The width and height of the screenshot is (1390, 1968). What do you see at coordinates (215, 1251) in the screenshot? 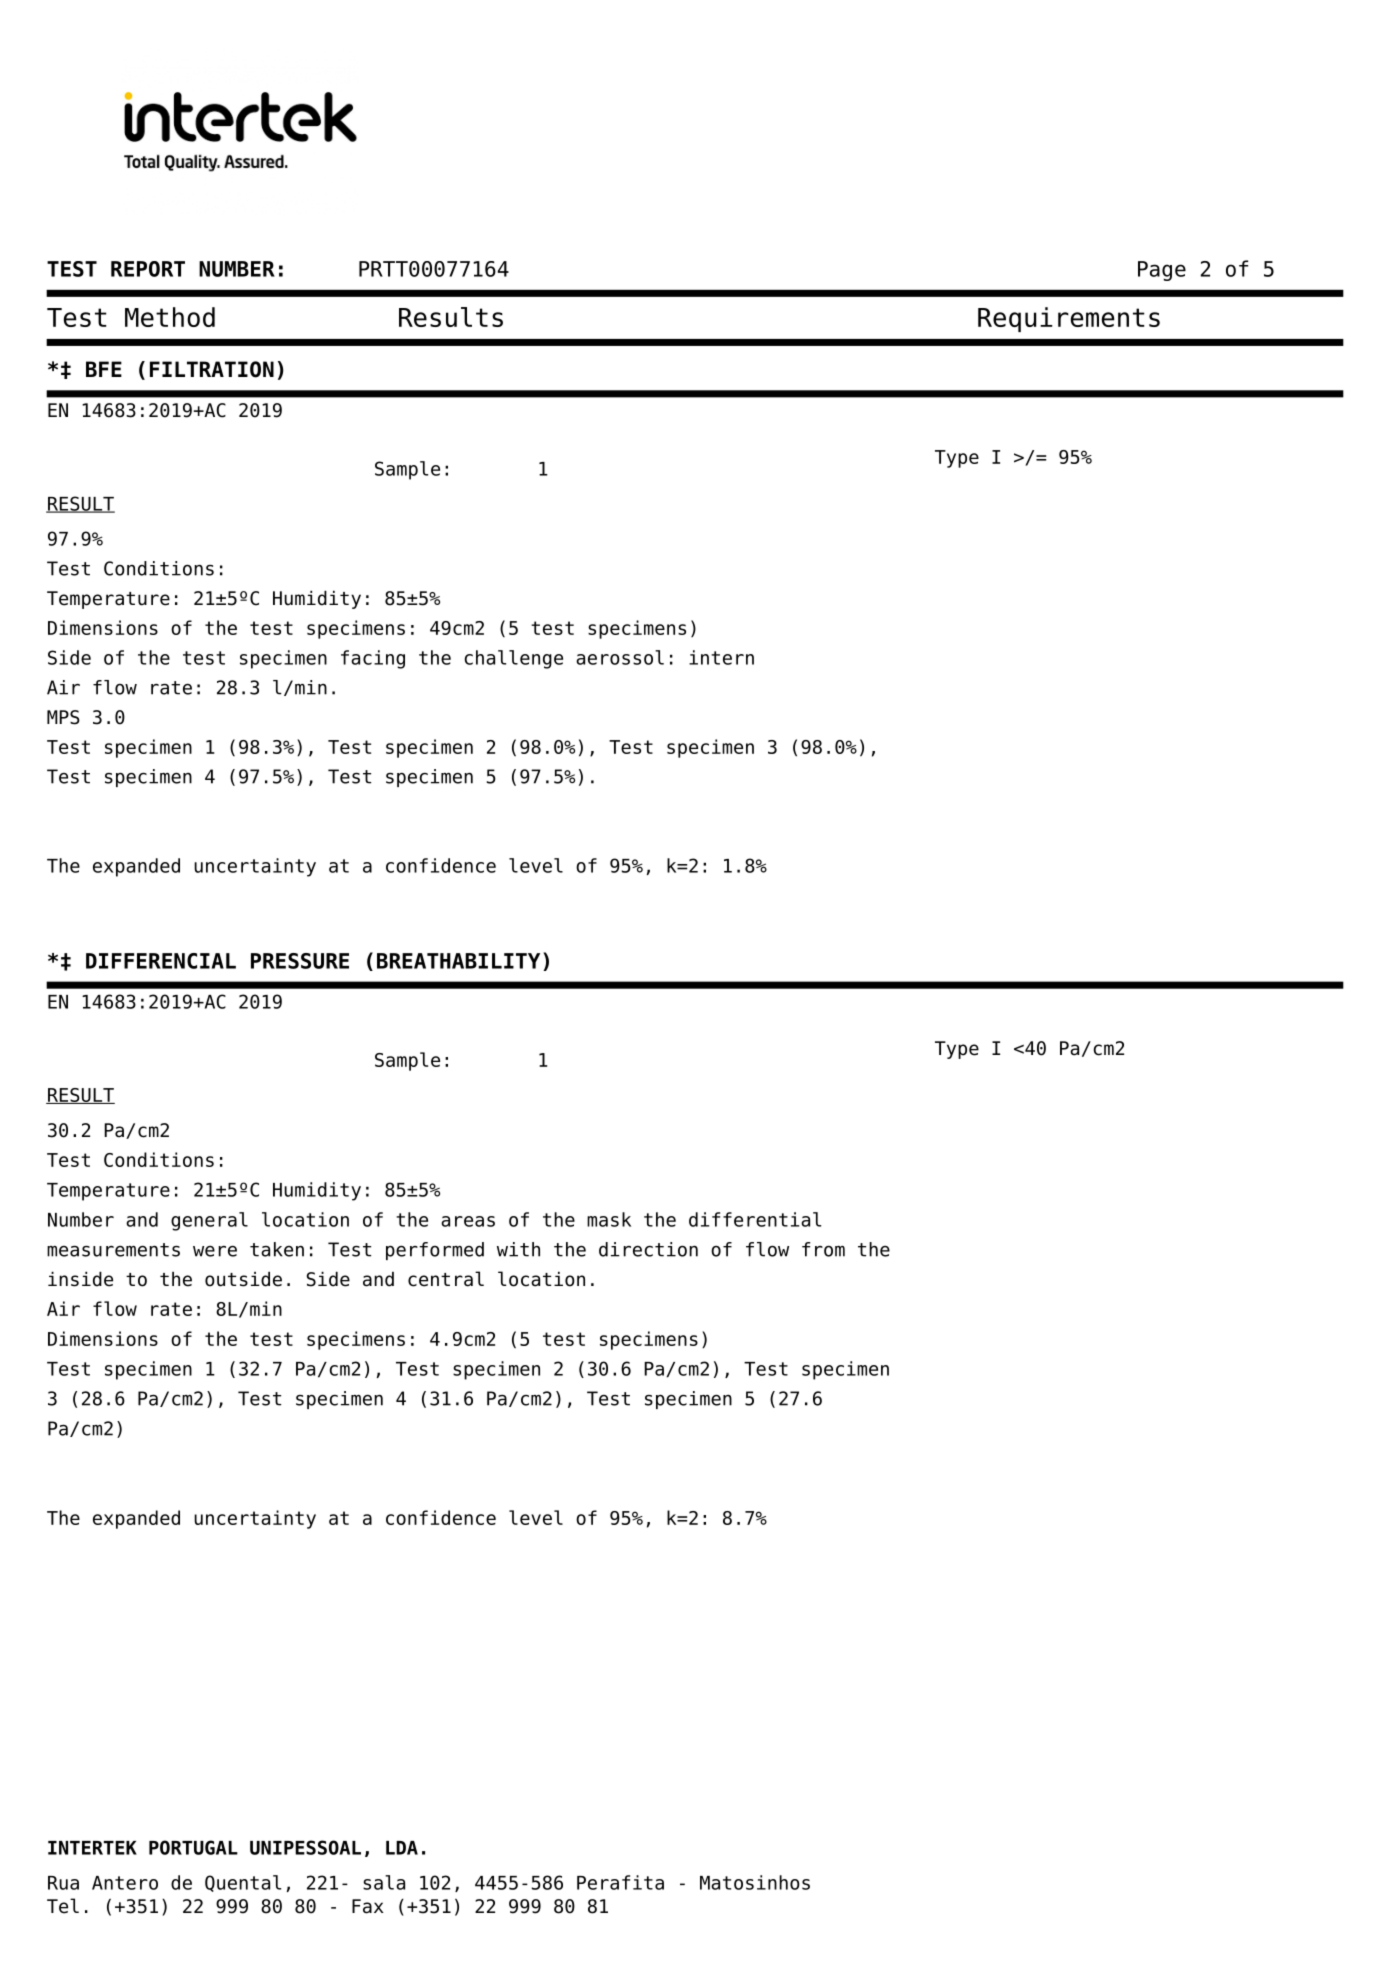
I see `were` at bounding box center [215, 1251].
